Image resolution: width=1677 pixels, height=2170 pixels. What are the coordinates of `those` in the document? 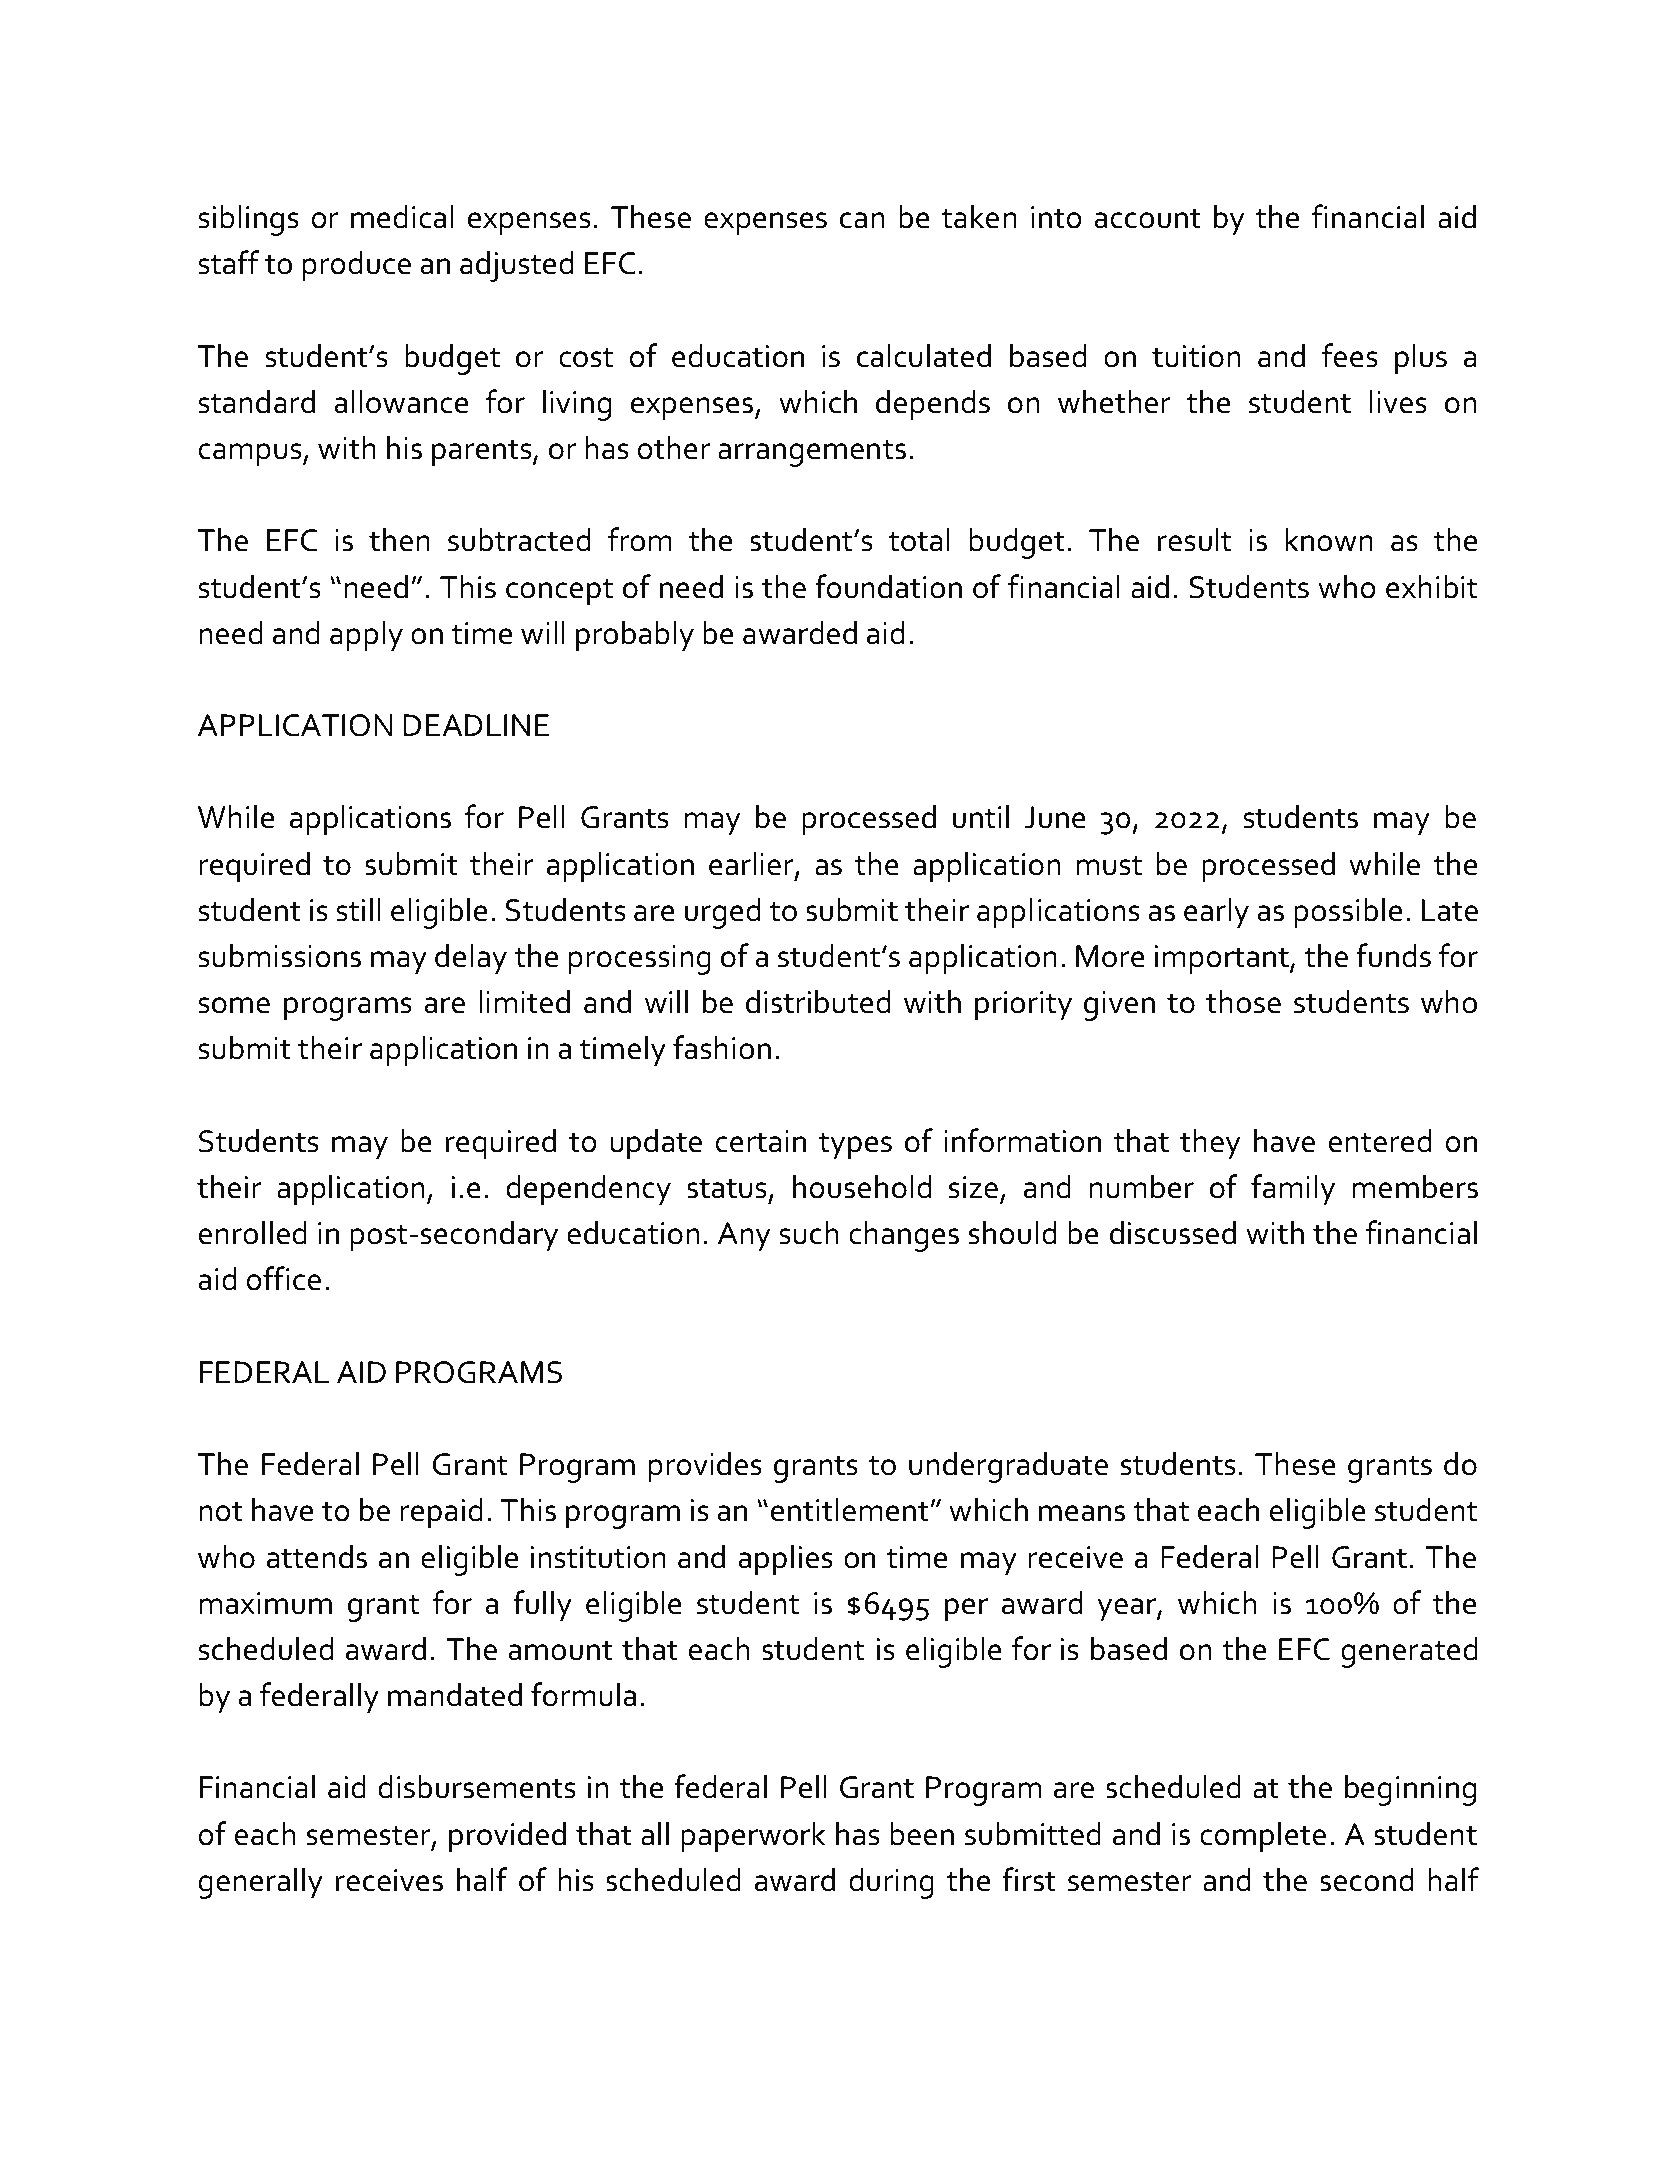 It's located at (1243, 1001).
